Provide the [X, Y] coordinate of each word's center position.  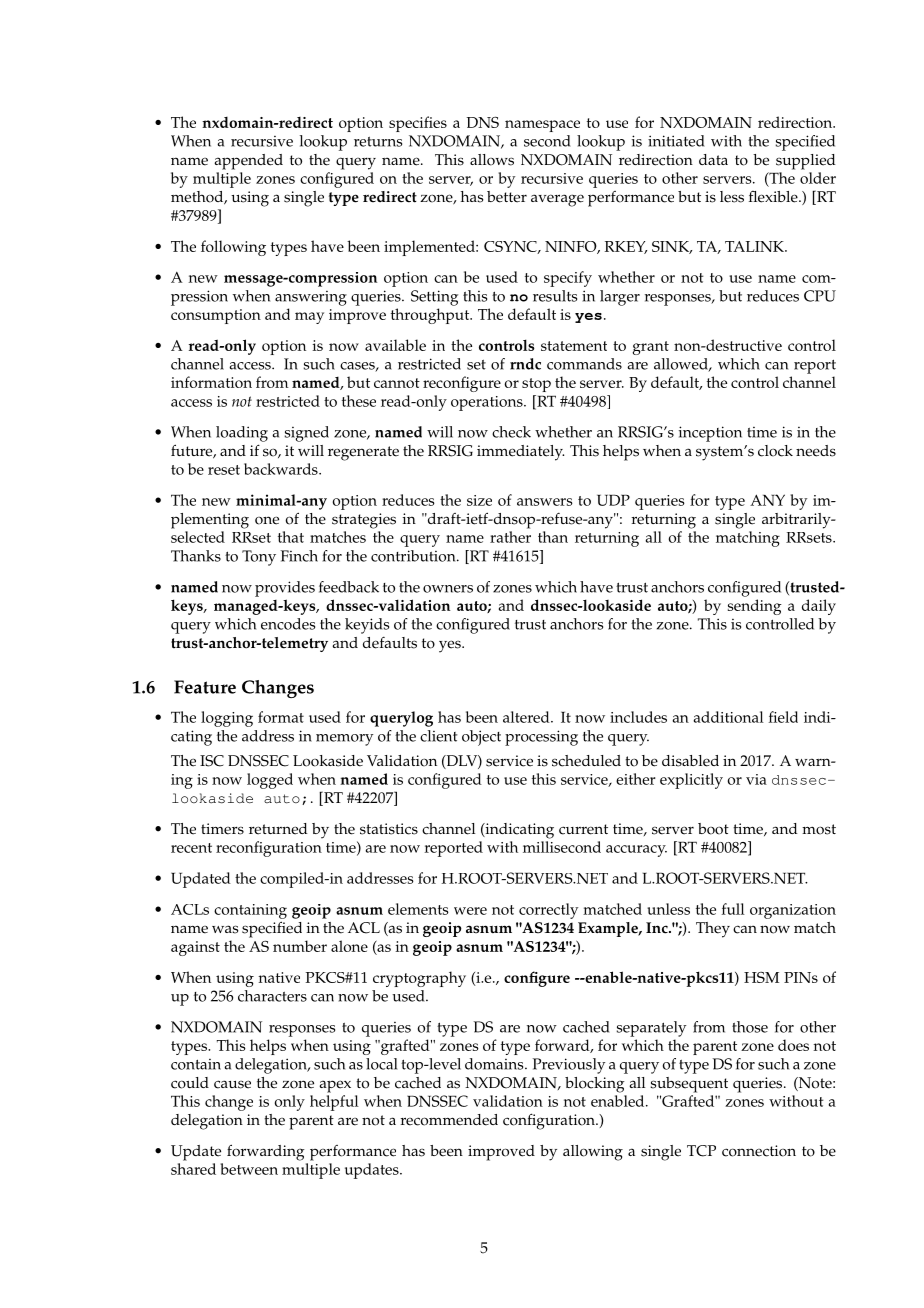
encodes [288, 624]
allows [492, 160]
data [713, 159]
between [249, 1169]
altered [527, 717]
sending [755, 607]
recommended [449, 1120]
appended [248, 162]
